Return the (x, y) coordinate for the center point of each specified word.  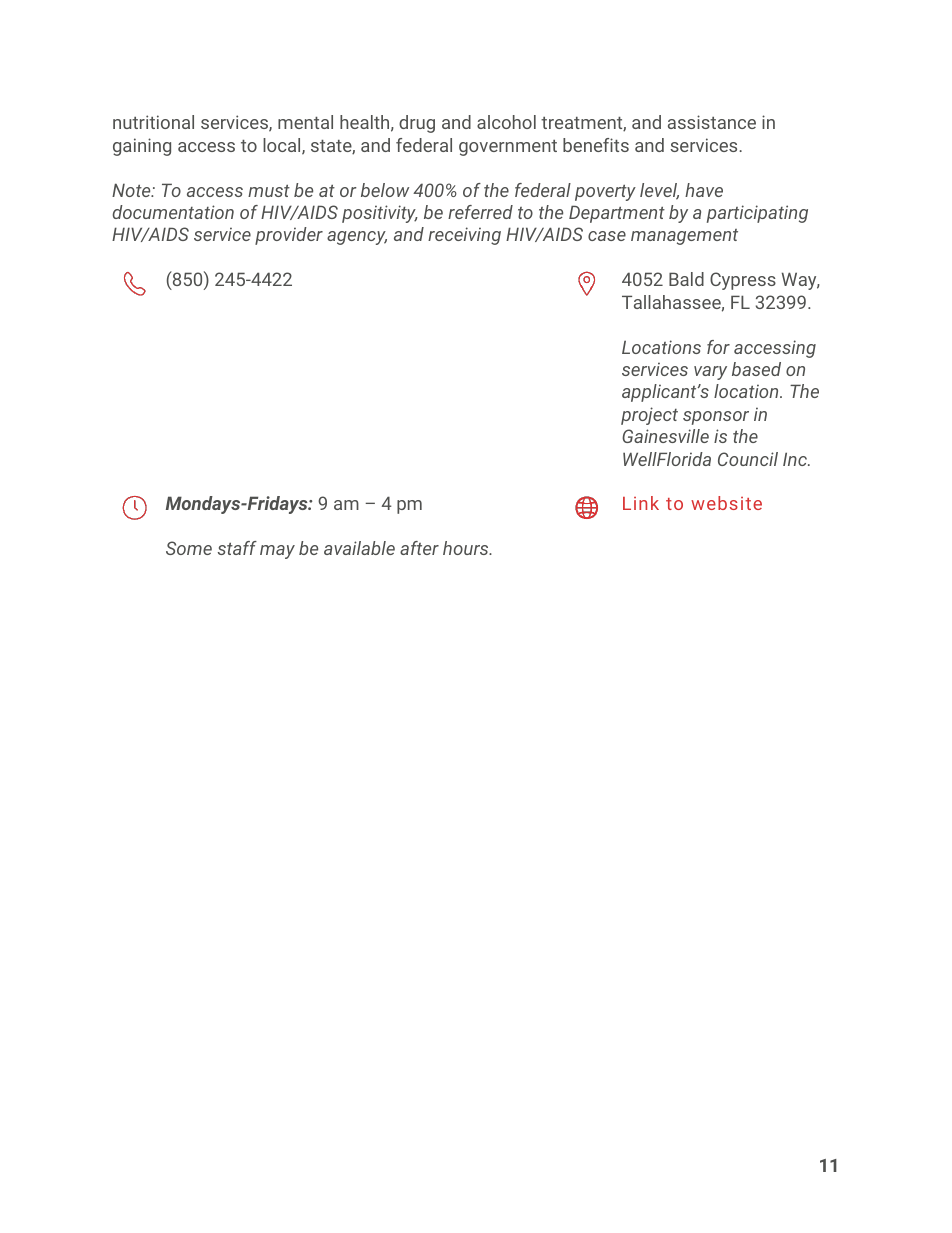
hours (467, 548)
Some (189, 548)
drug (417, 124)
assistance (712, 122)
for (718, 347)
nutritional (153, 122)
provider (289, 236)
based (756, 369)
